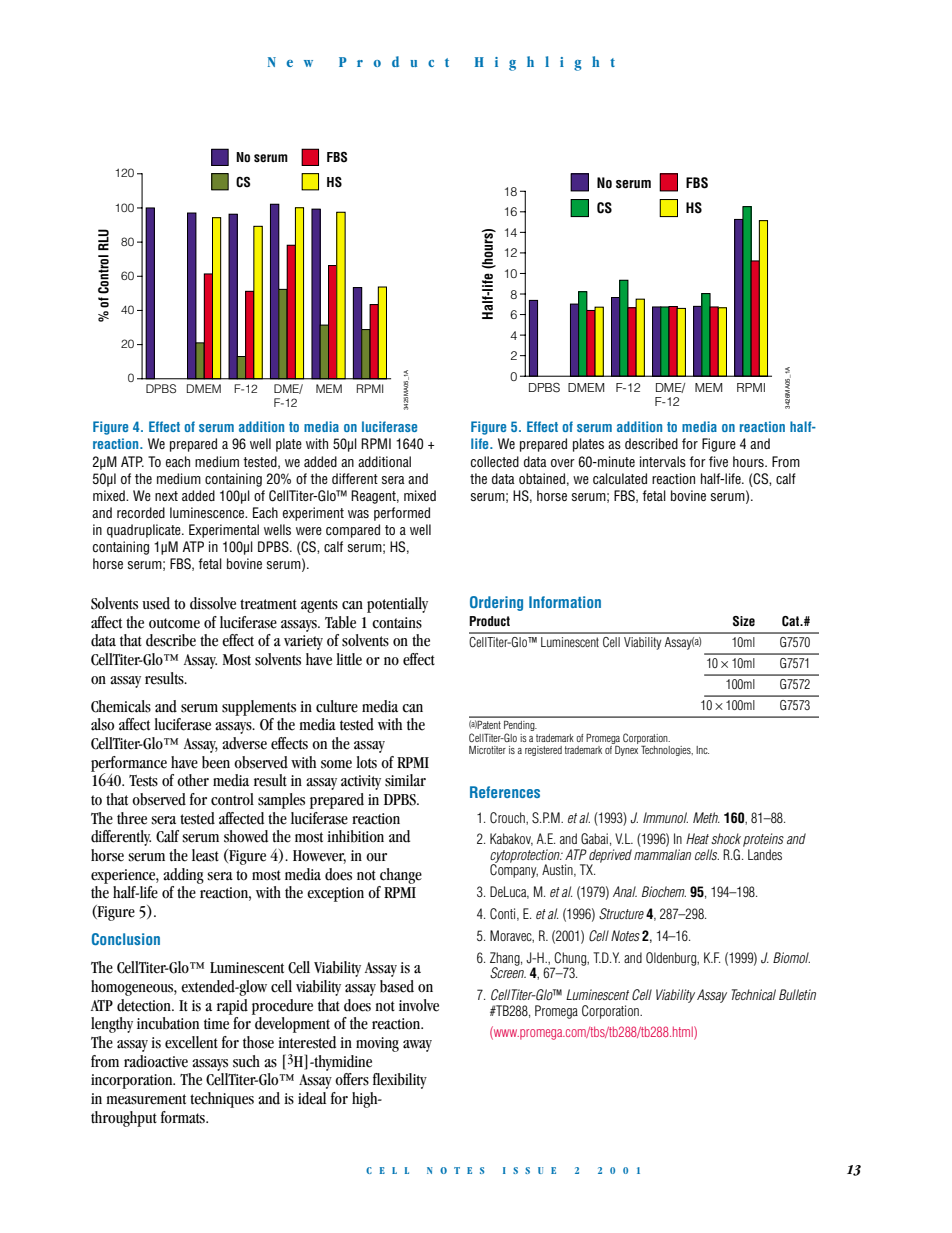 This screenshot has height=1233, width=952. I want to click on Biochem, so click(664, 891).
